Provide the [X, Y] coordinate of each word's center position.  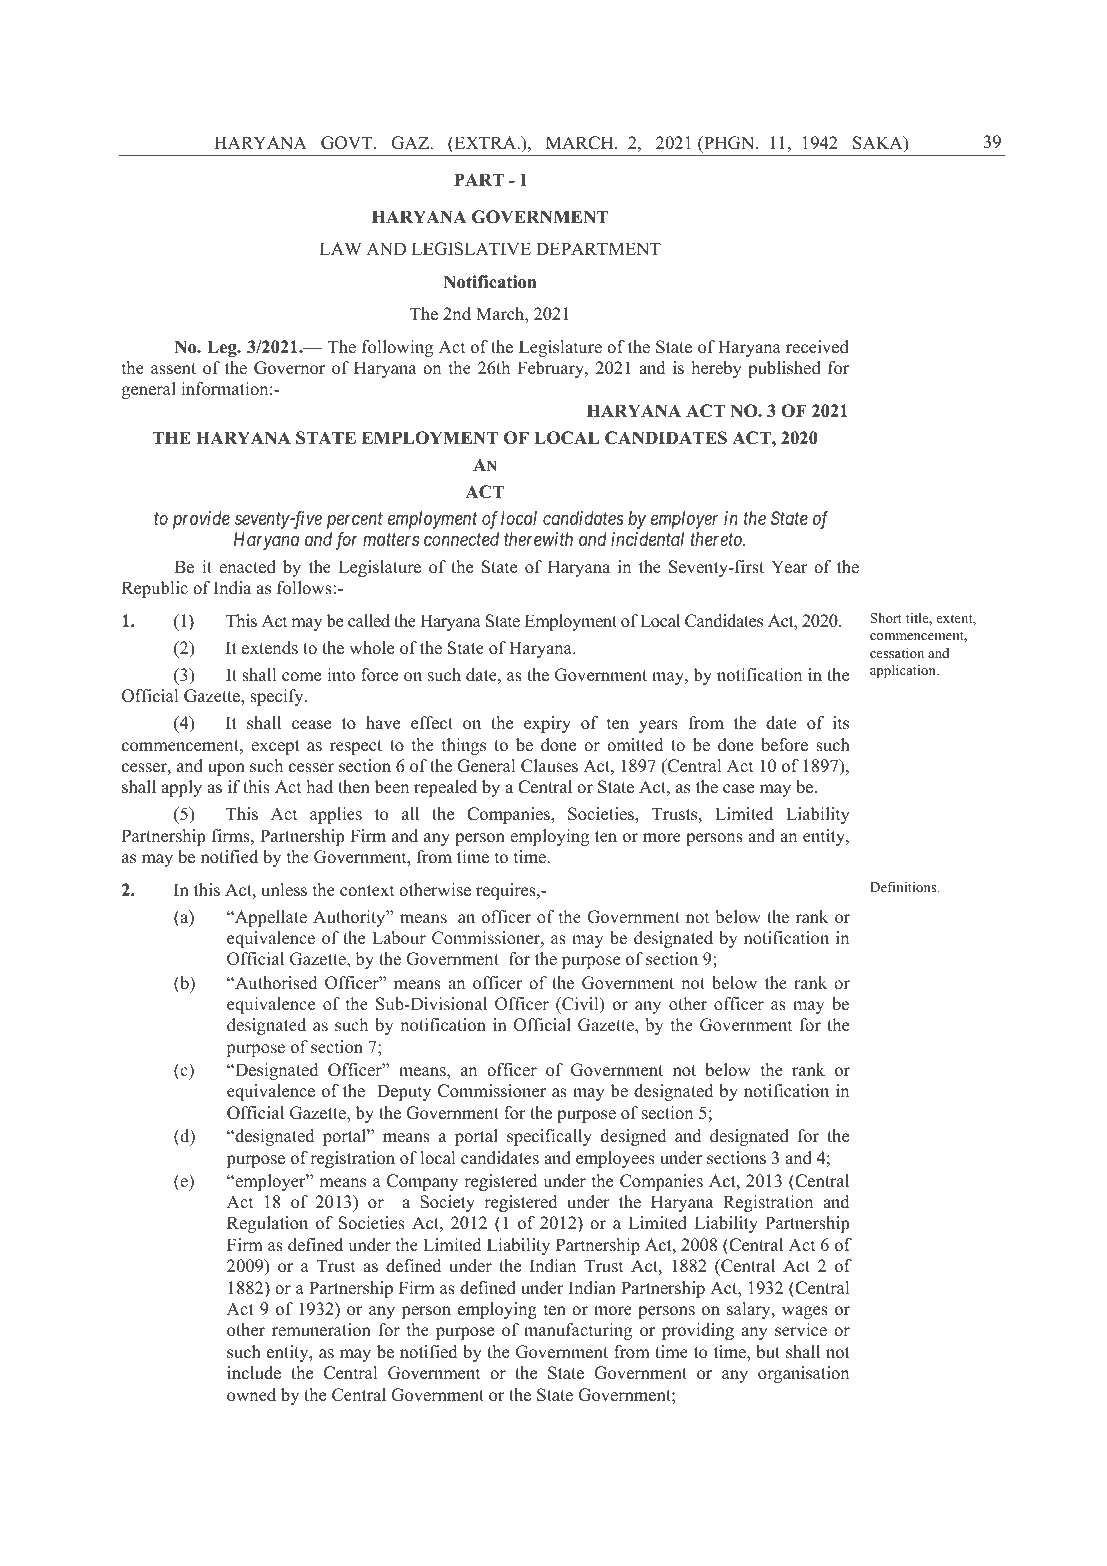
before [784, 745]
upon [226, 769]
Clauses [549, 766]
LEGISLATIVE [471, 249]
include [254, 1373]
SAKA [879, 144]
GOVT [348, 143]
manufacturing [578, 1331]
